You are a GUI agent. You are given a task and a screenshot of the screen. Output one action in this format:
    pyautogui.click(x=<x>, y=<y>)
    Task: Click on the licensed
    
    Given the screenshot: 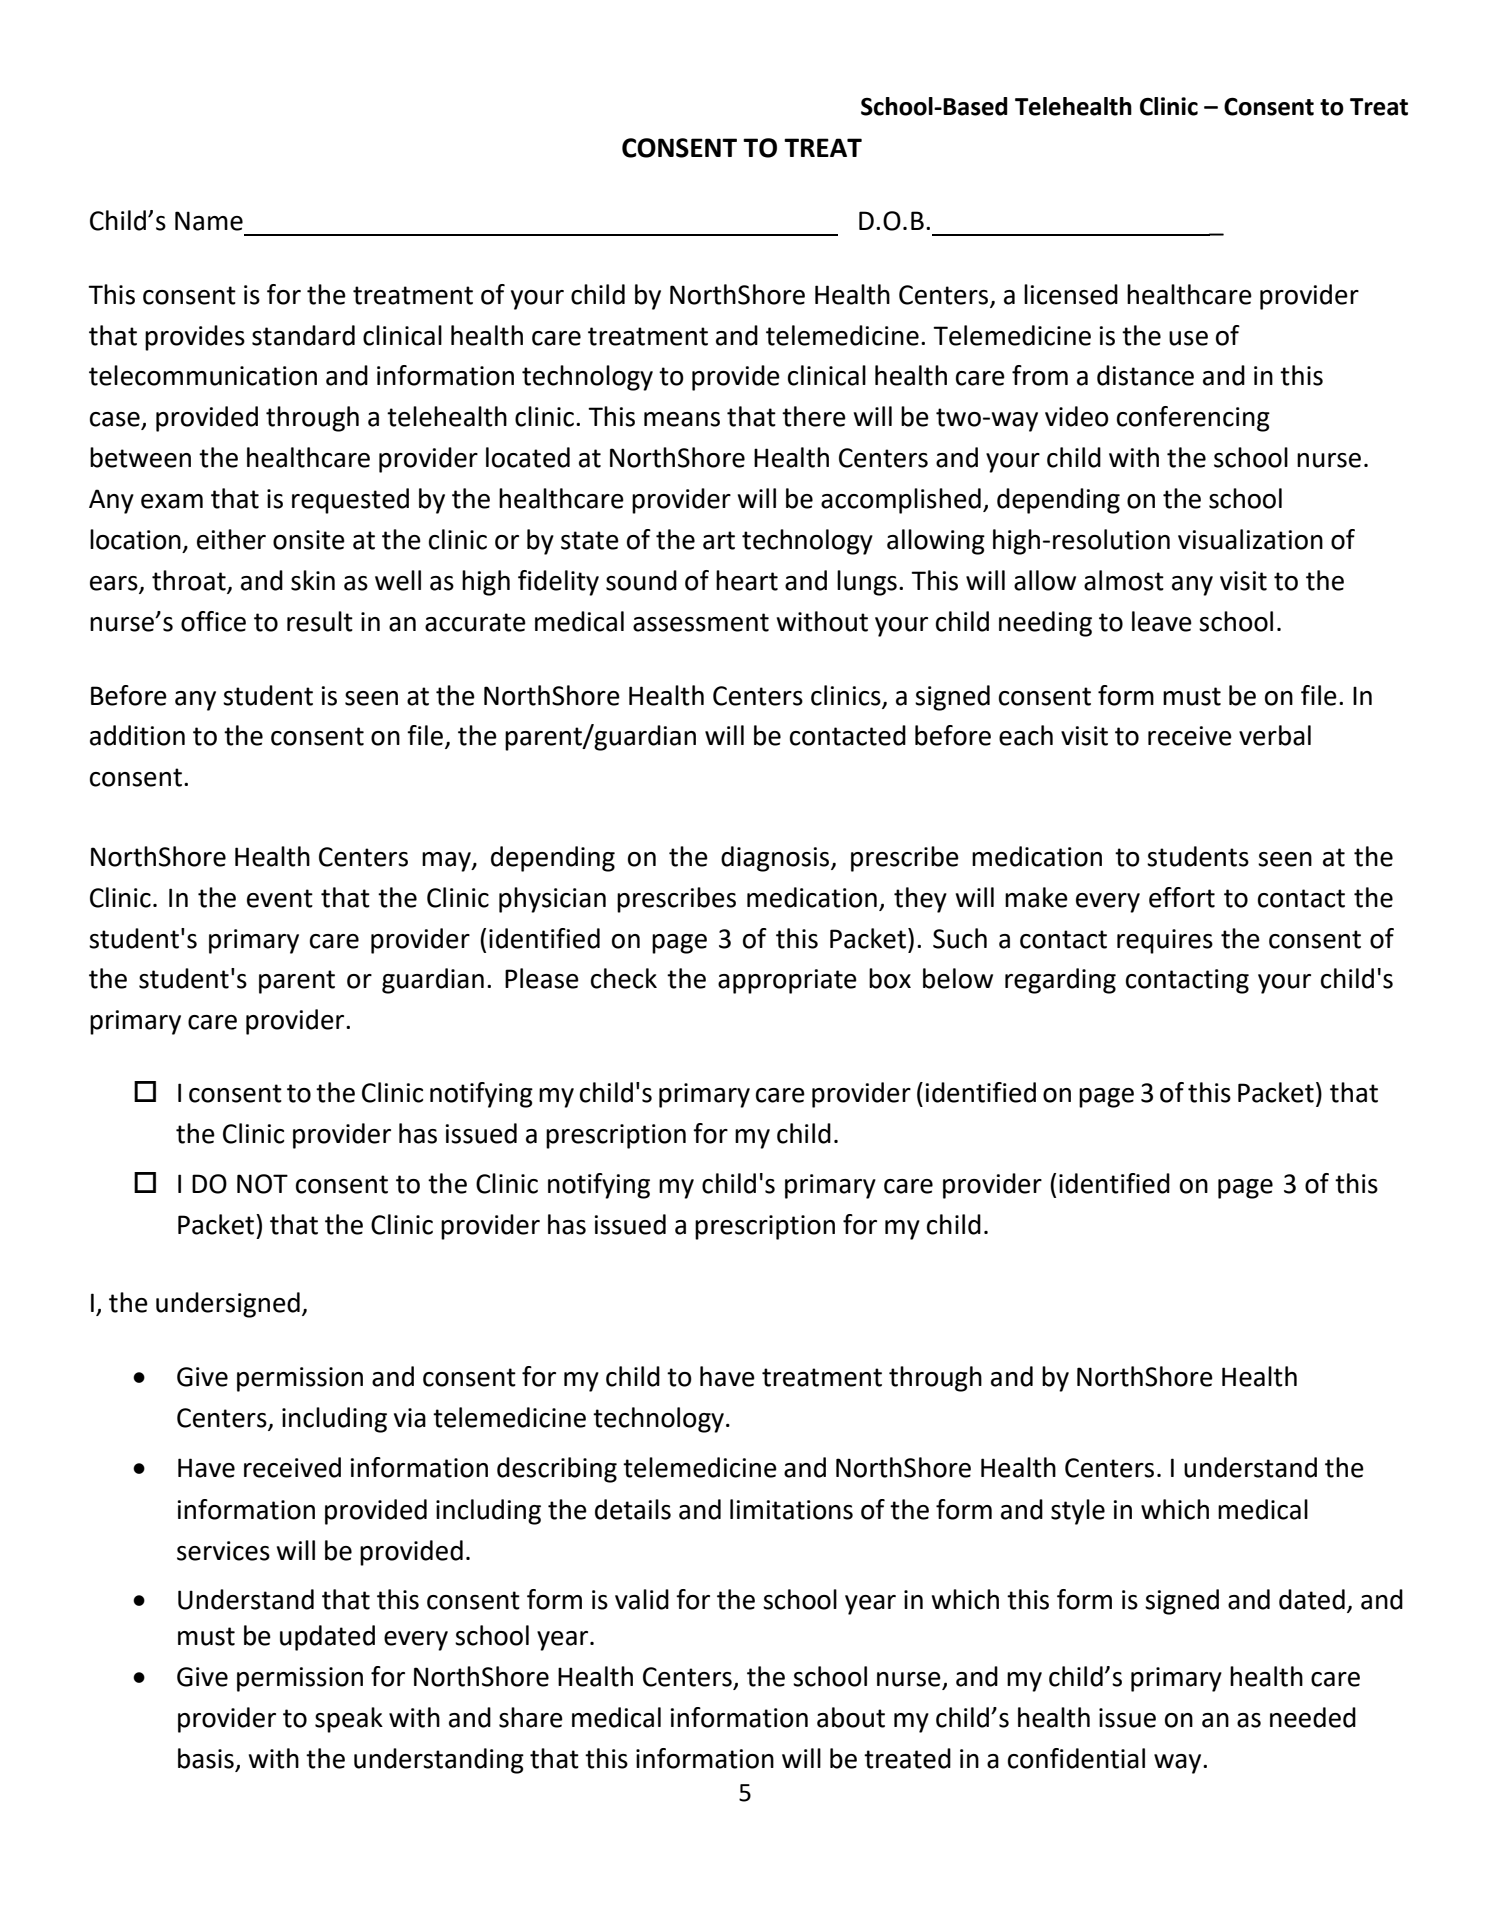 What is the action you would take?
    pyautogui.click(x=1071, y=294)
